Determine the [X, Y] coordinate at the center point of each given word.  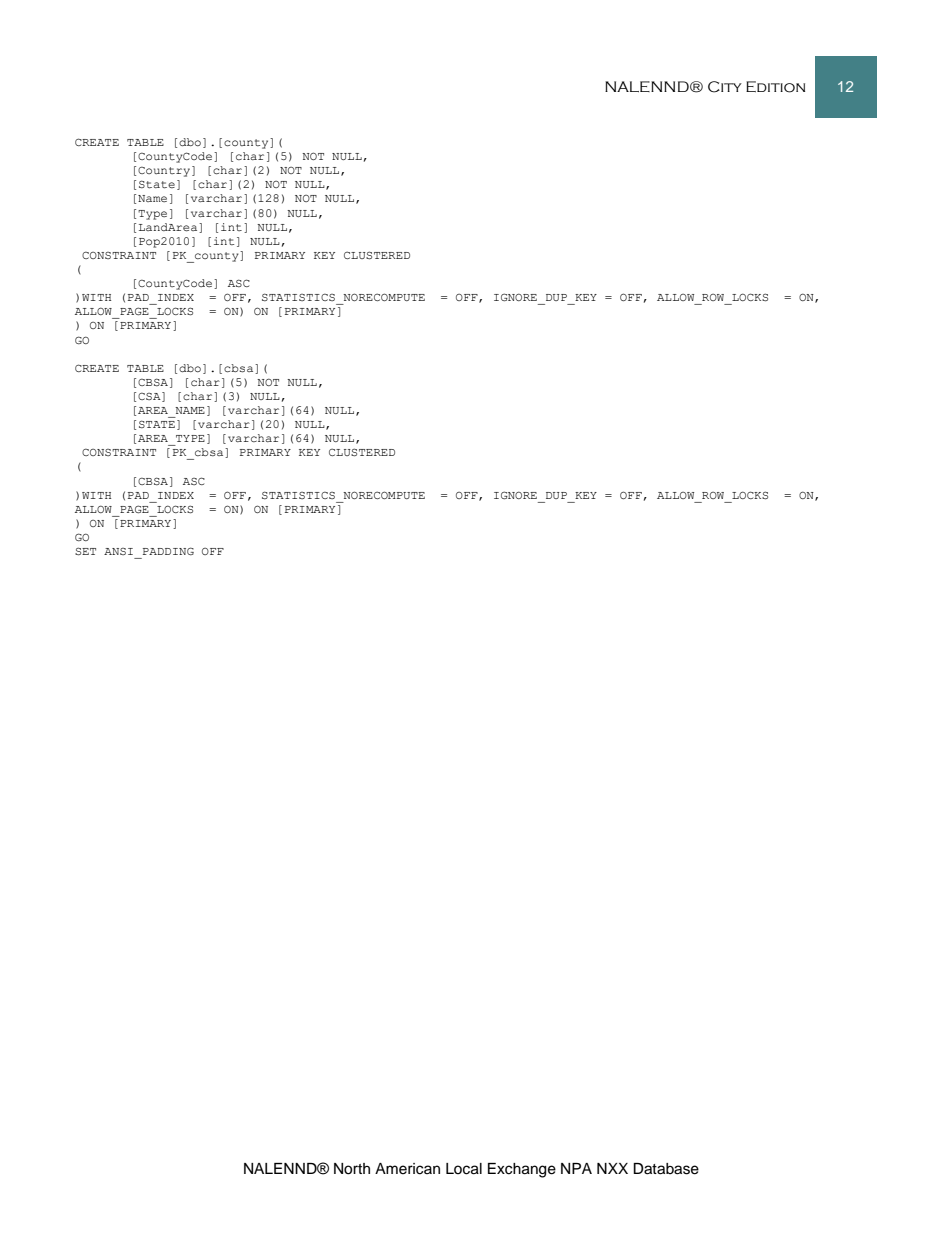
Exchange [522, 1170]
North [352, 1169]
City [725, 87]
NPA [576, 1168]
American [407, 1169]
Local [464, 1169]
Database [666, 1169]
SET [85, 551]
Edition [775, 87]
